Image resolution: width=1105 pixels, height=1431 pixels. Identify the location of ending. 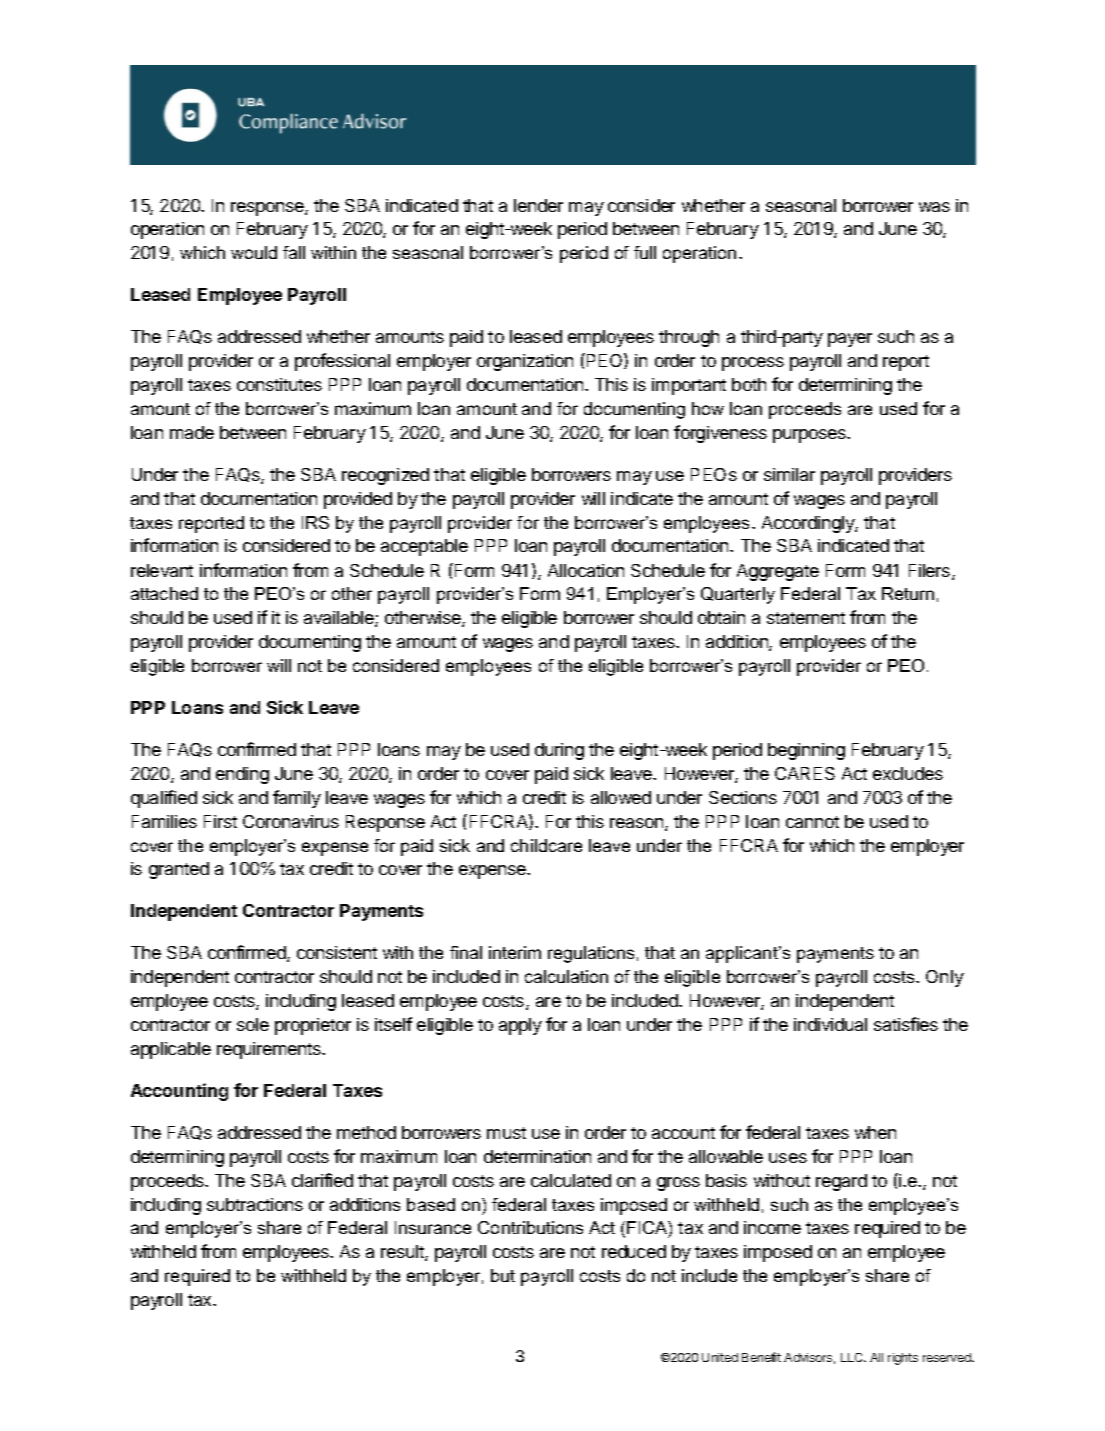
(242, 775).
